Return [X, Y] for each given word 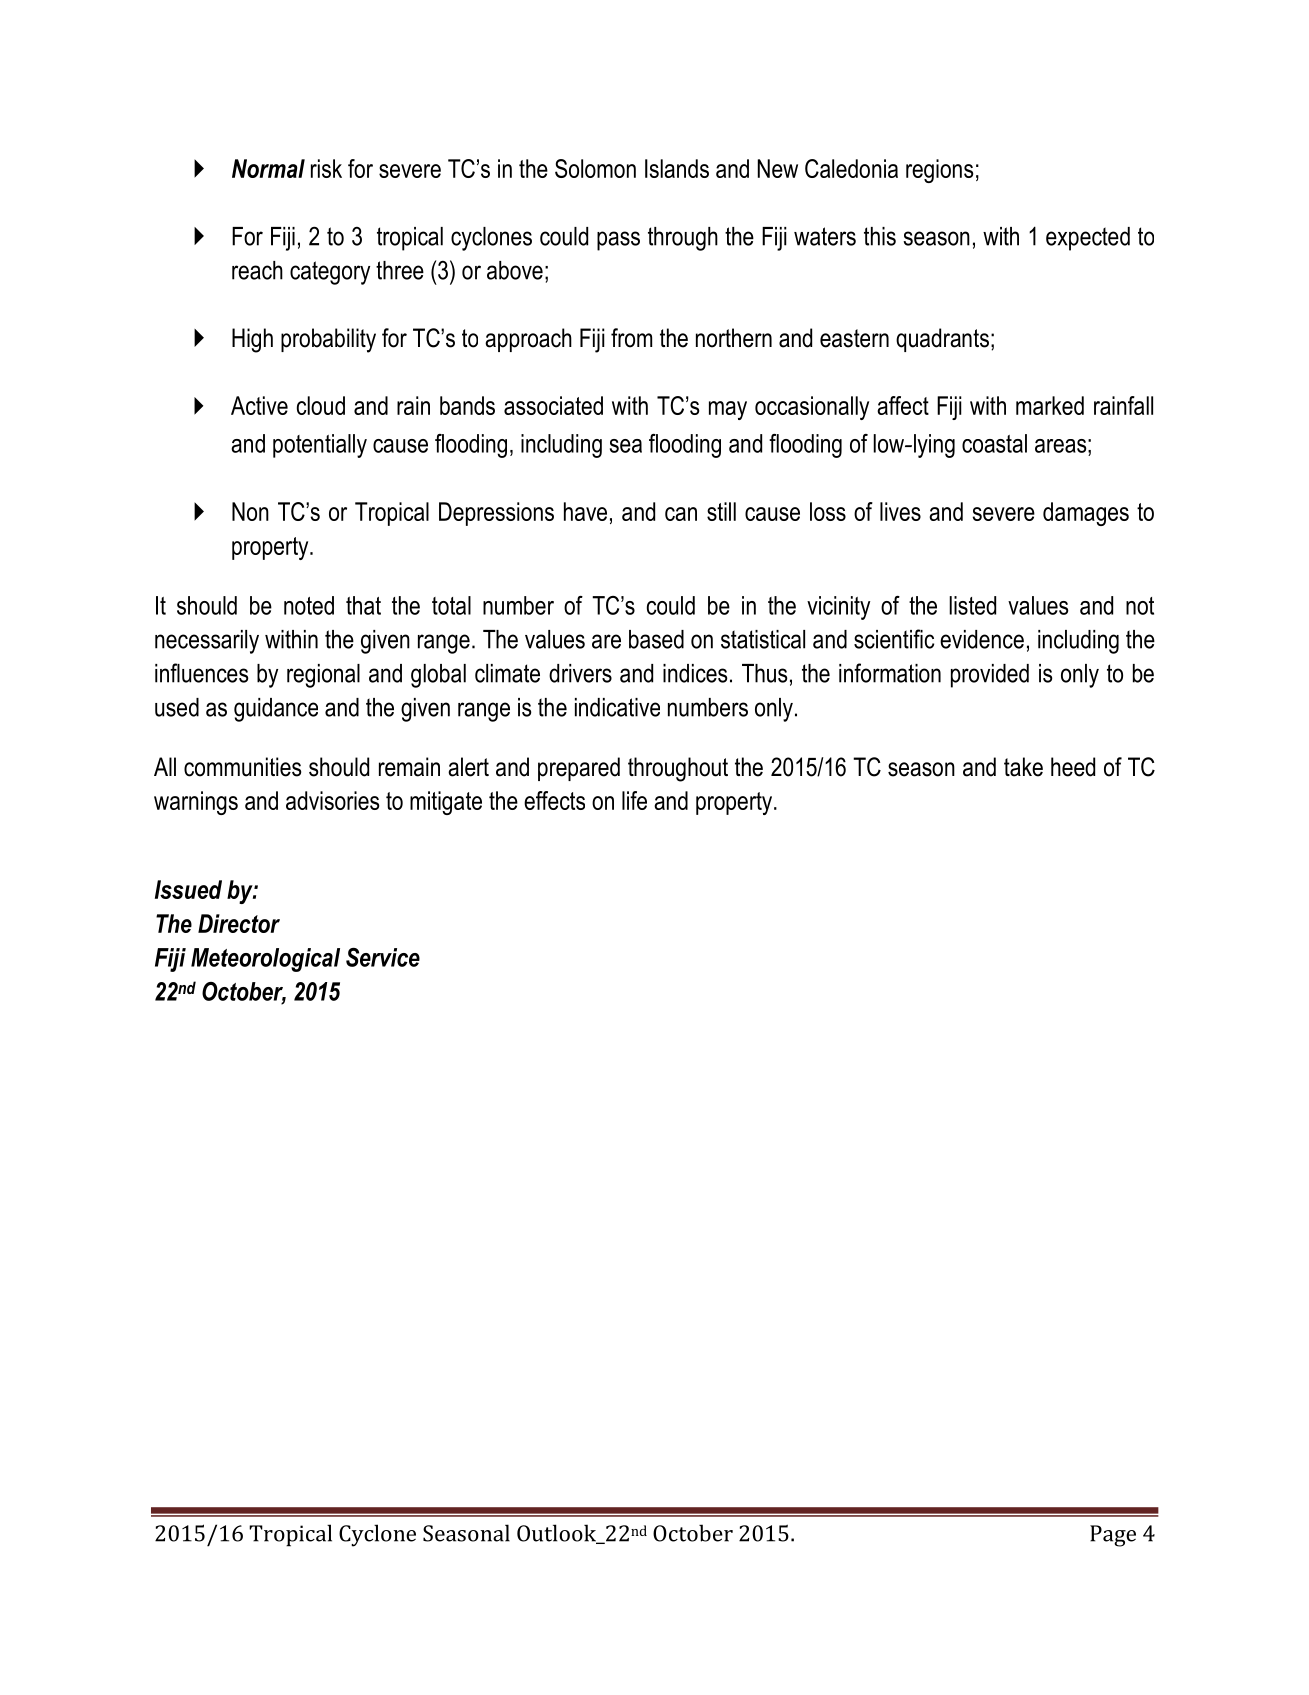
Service [383, 957]
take [1023, 767]
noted [309, 605]
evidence [982, 639]
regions [939, 171]
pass [618, 241]
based [656, 639]
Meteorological [265, 960]
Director [239, 923]
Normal [268, 168]
